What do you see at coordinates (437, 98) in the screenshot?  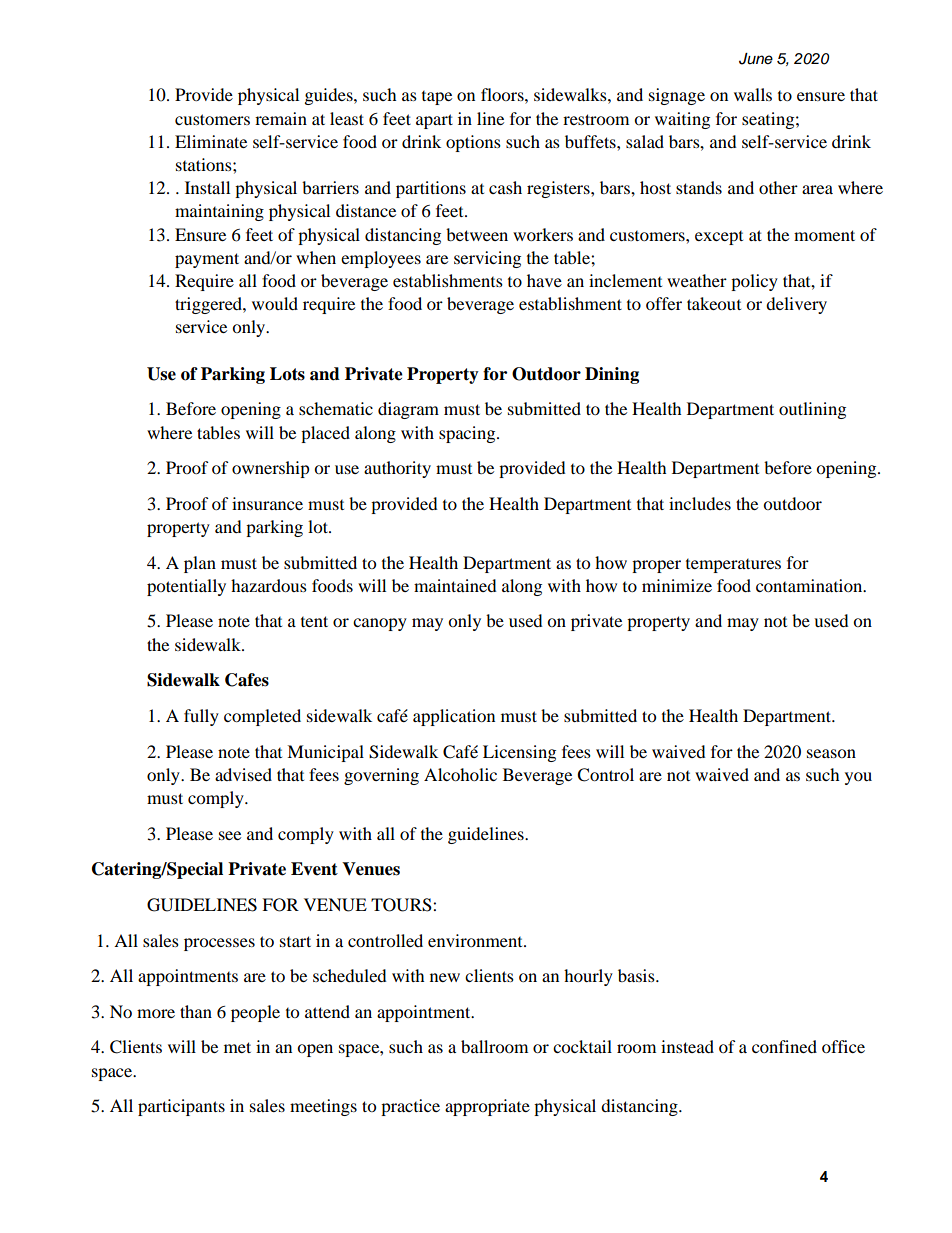 I see `tape` at bounding box center [437, 98].
